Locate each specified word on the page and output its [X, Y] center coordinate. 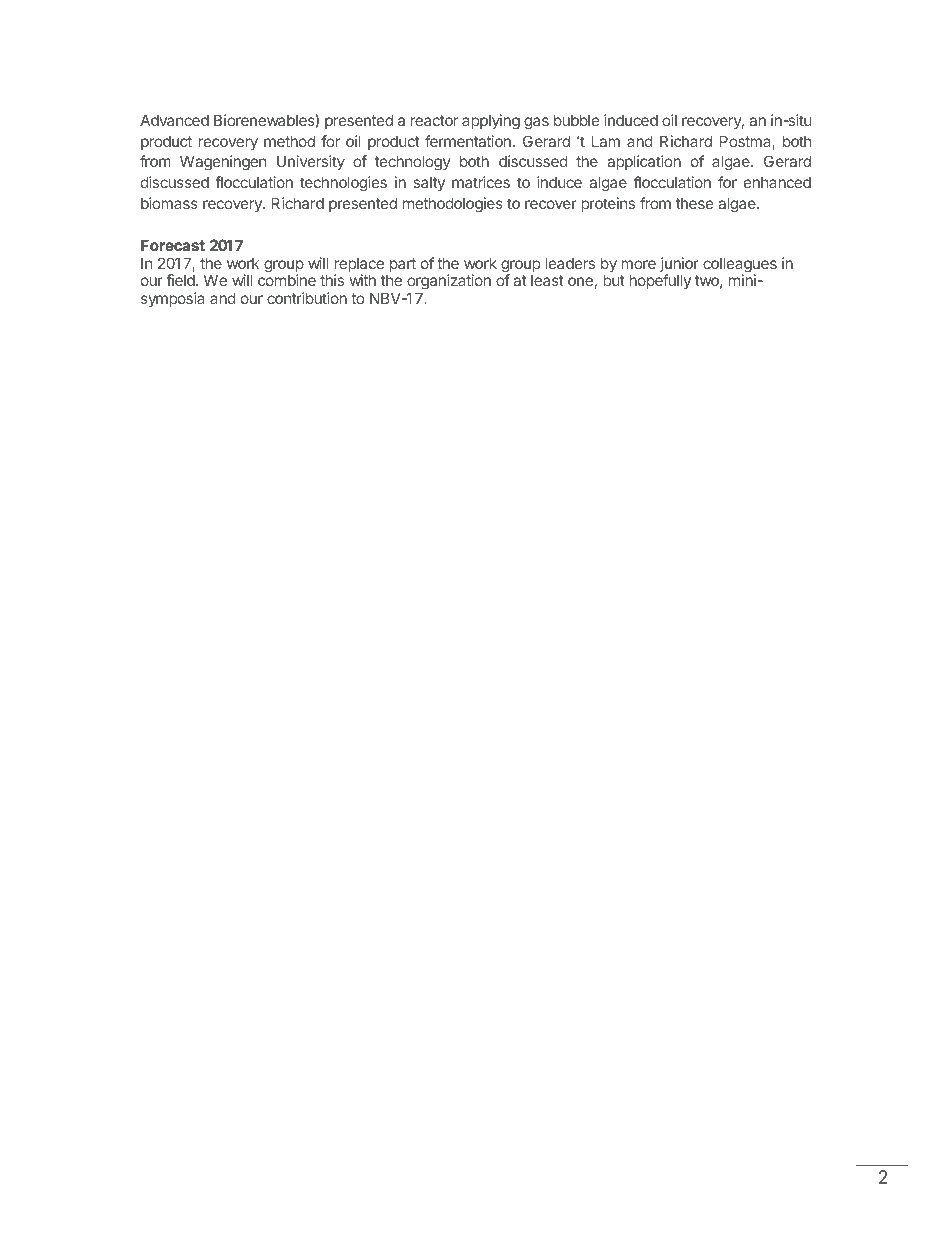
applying [491, 122]
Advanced [174, 120]
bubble [577, 120]
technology [412, 163]
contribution [307, 298]
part [403, 265]
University [311, 162]
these [695, 203]
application [644, 162]
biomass [169, 203]
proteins [608, 204]
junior [679, 266]
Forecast [173, 245]
